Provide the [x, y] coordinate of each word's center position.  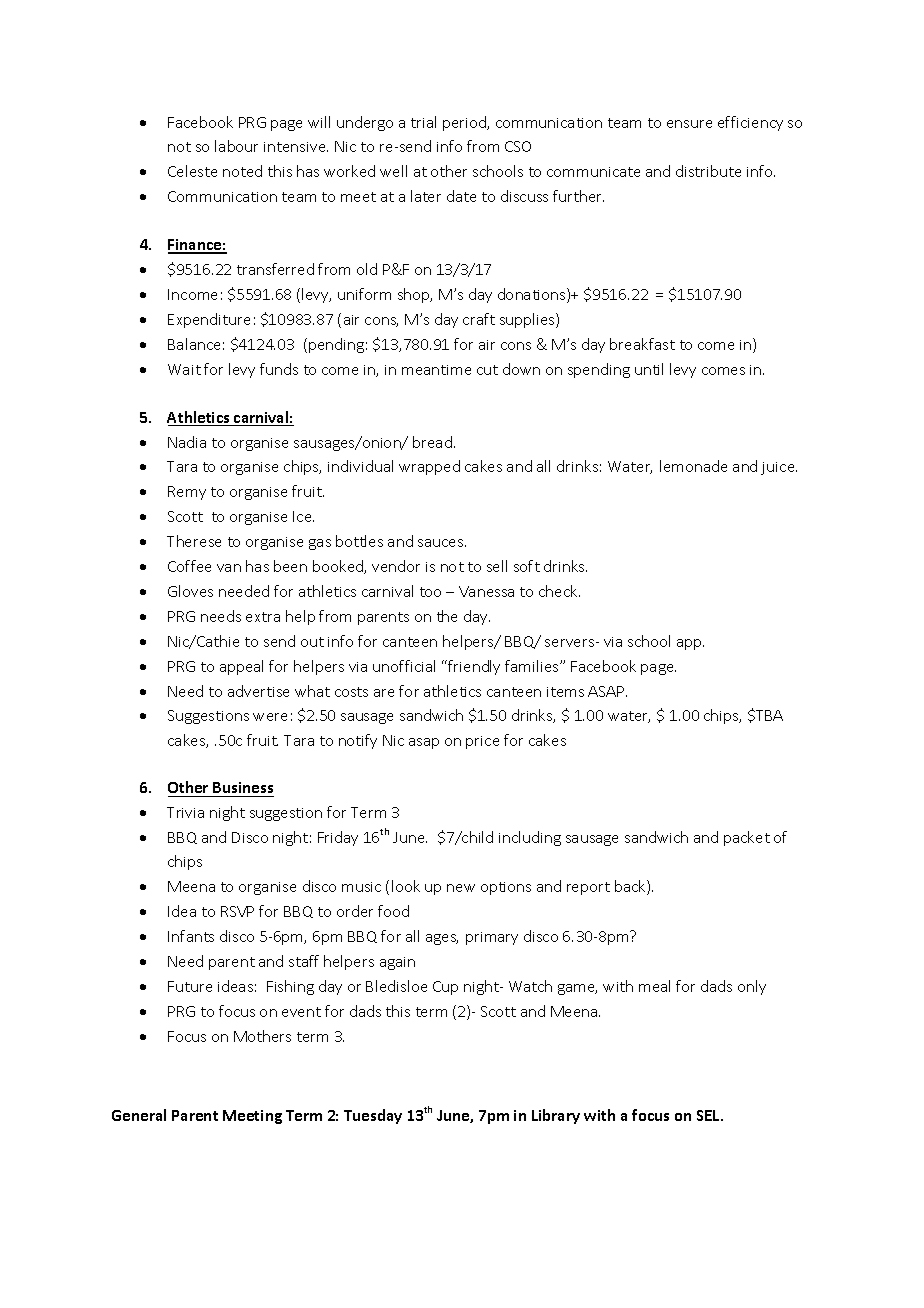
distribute [708, 171]
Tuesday [373, 1116]
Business [243, 789]
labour [236, 146]
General [139, 1115]
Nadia [187, 442]
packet [747, 838]
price [482, 742]
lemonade [693, 466]
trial [423, 122]
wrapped [429, 467]
